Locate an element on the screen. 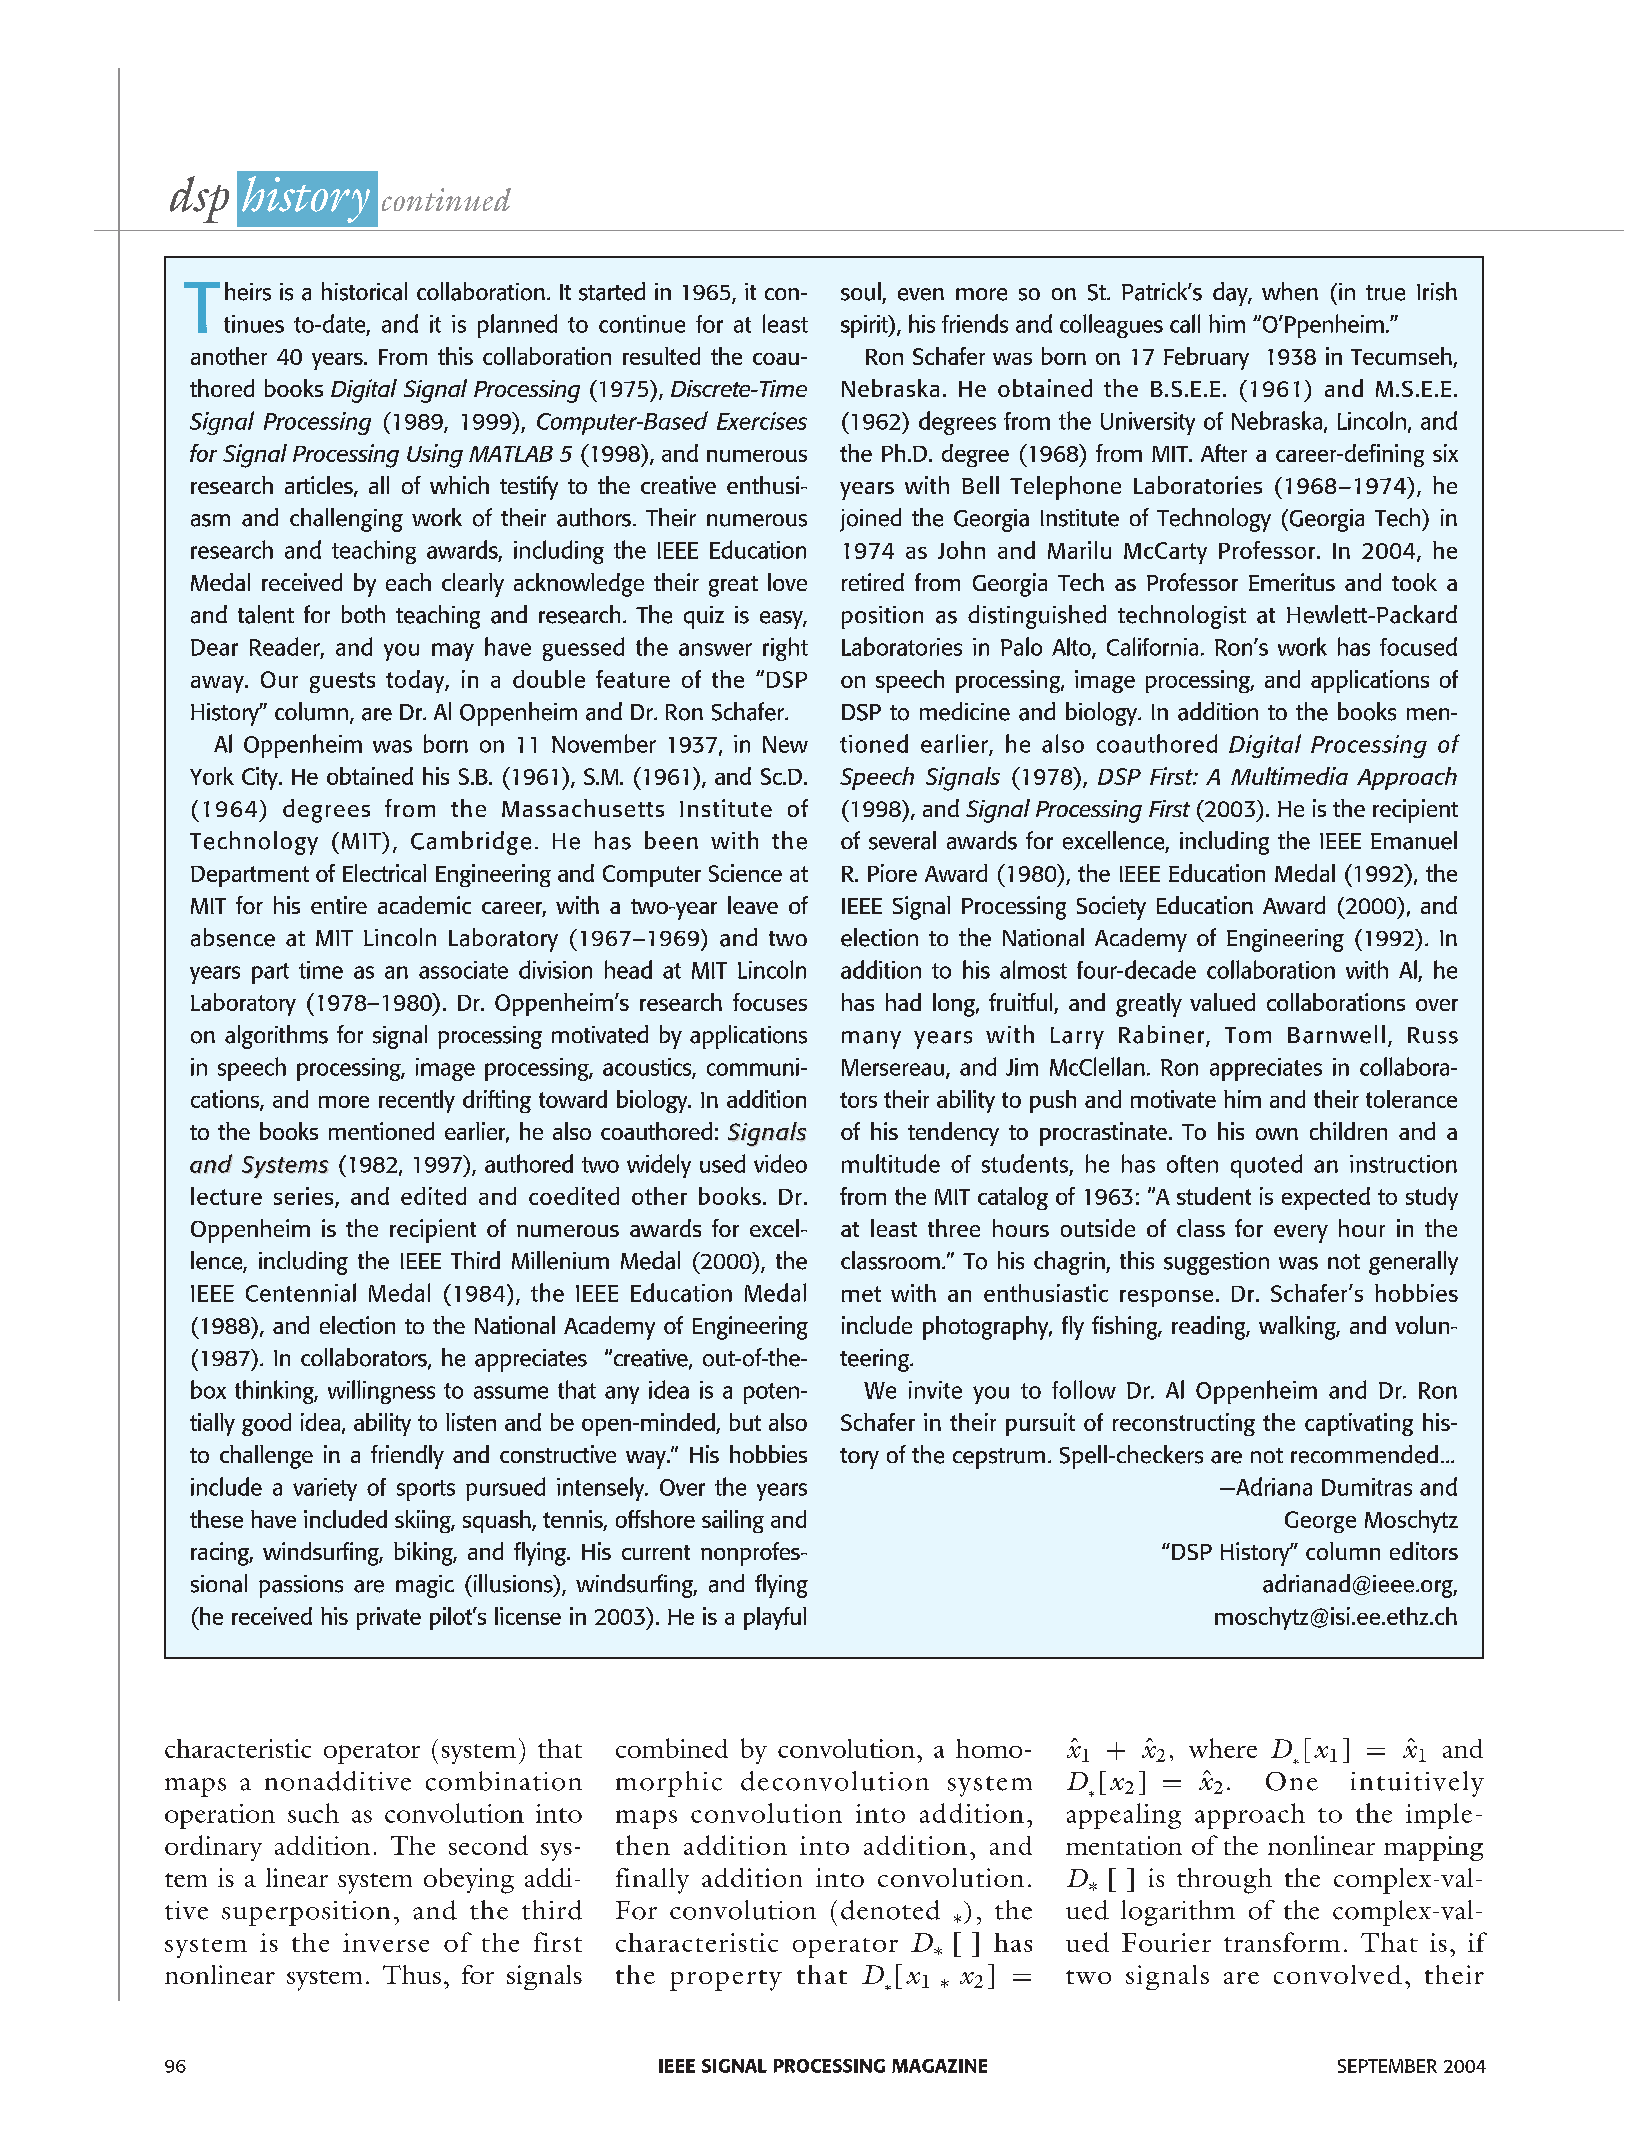 The width and height of the screenshot is (1648, 2132). inverse is located at coordinates (386, 1942).
